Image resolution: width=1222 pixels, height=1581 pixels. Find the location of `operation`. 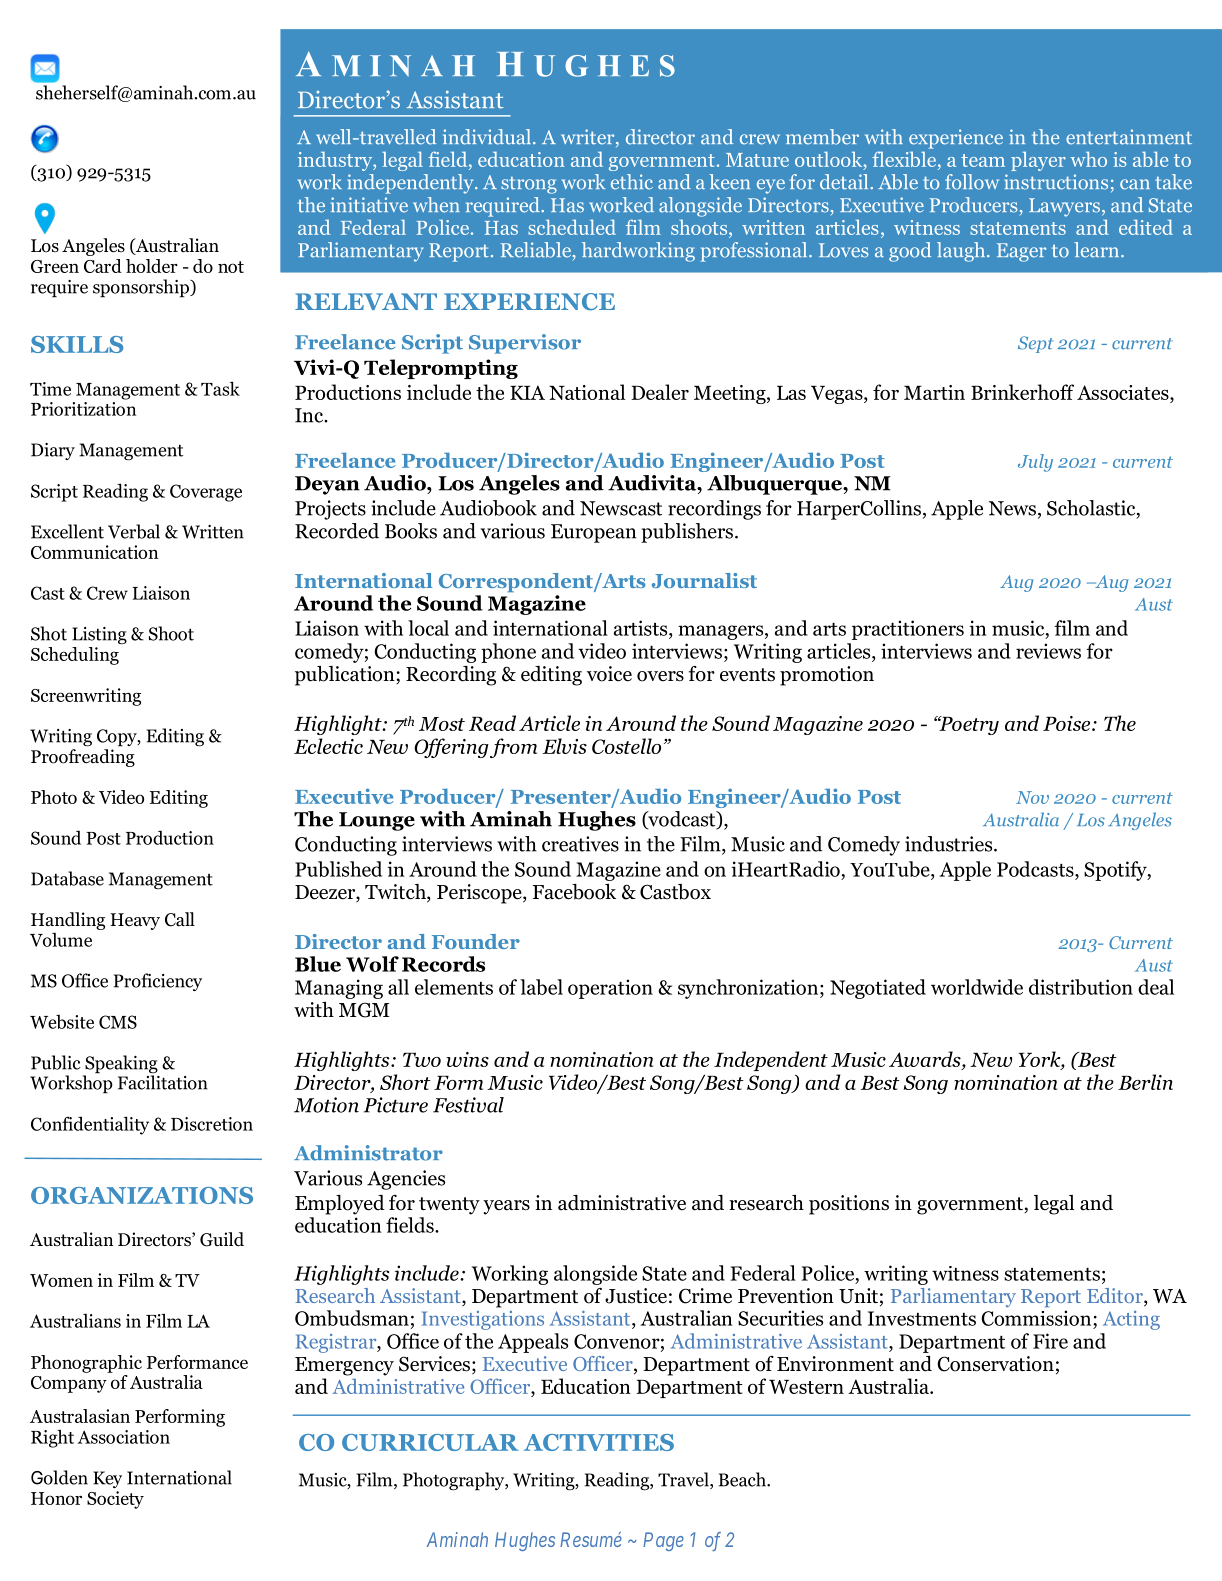

operation is located at coordinates (610, 989).
